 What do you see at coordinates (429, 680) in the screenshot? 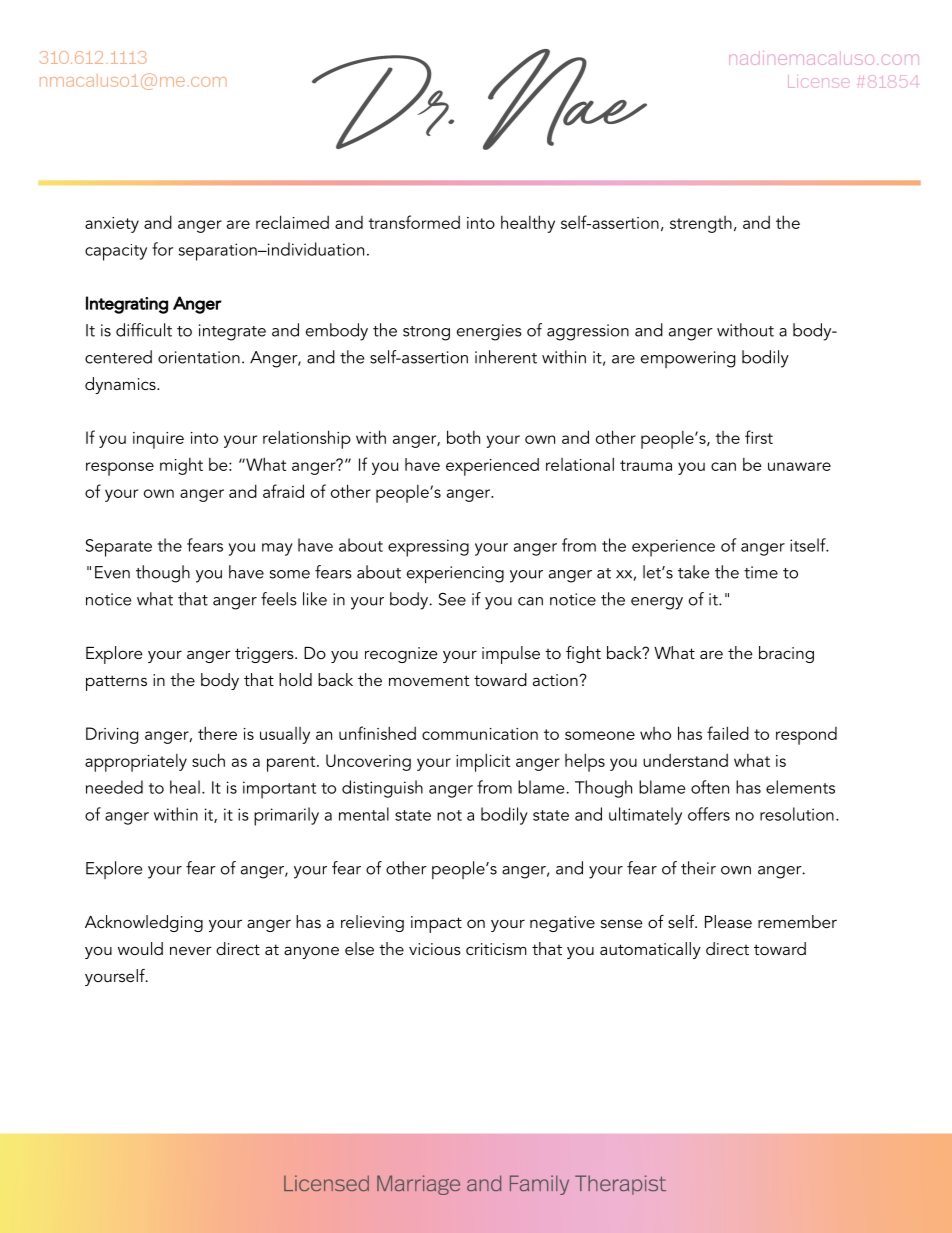
I see `movement` at bounding box center [429, 680].
